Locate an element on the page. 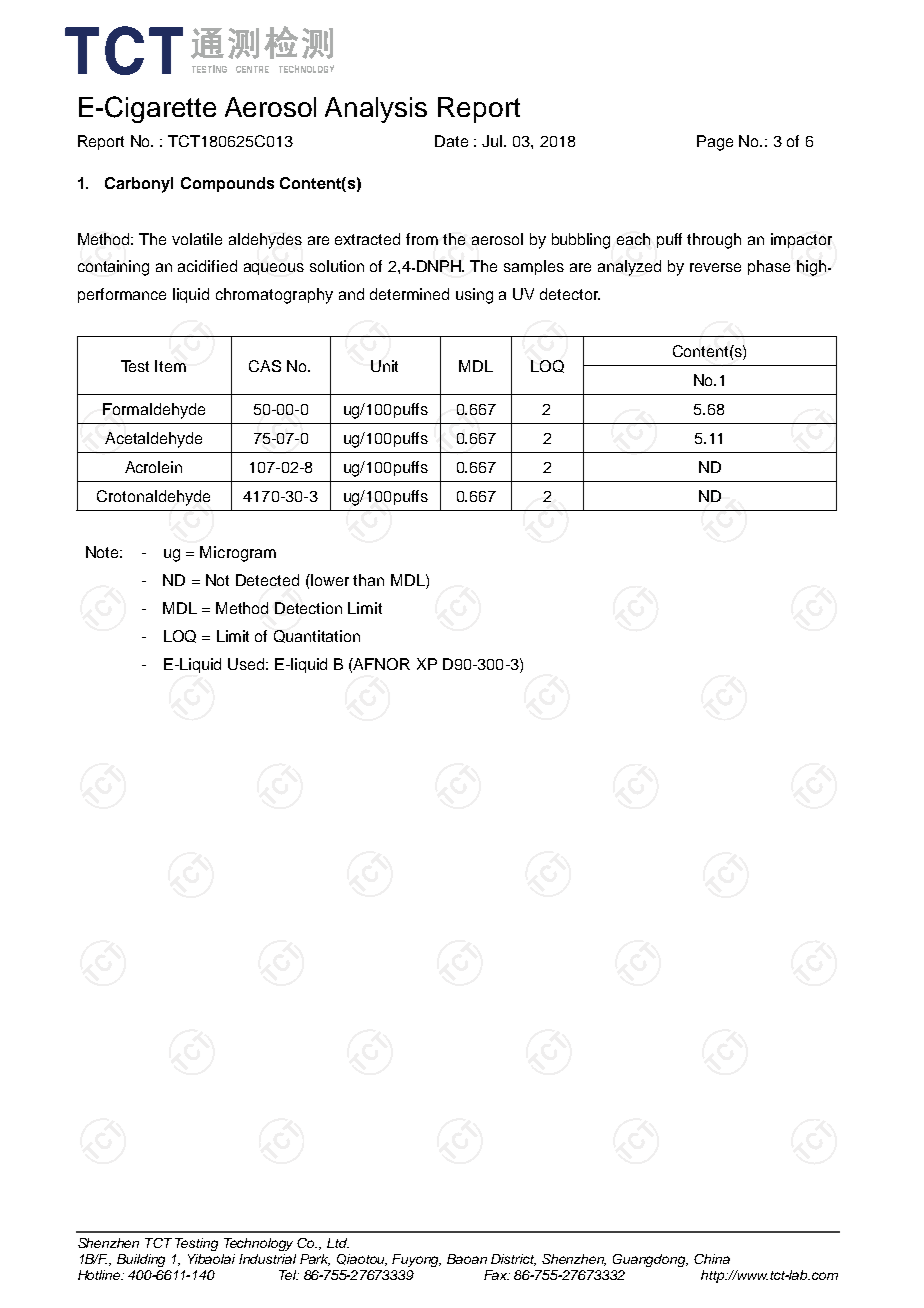 Image resolution: width=924 pixels, height=1308 pixels. Date is located at coordinates (451, 141).
